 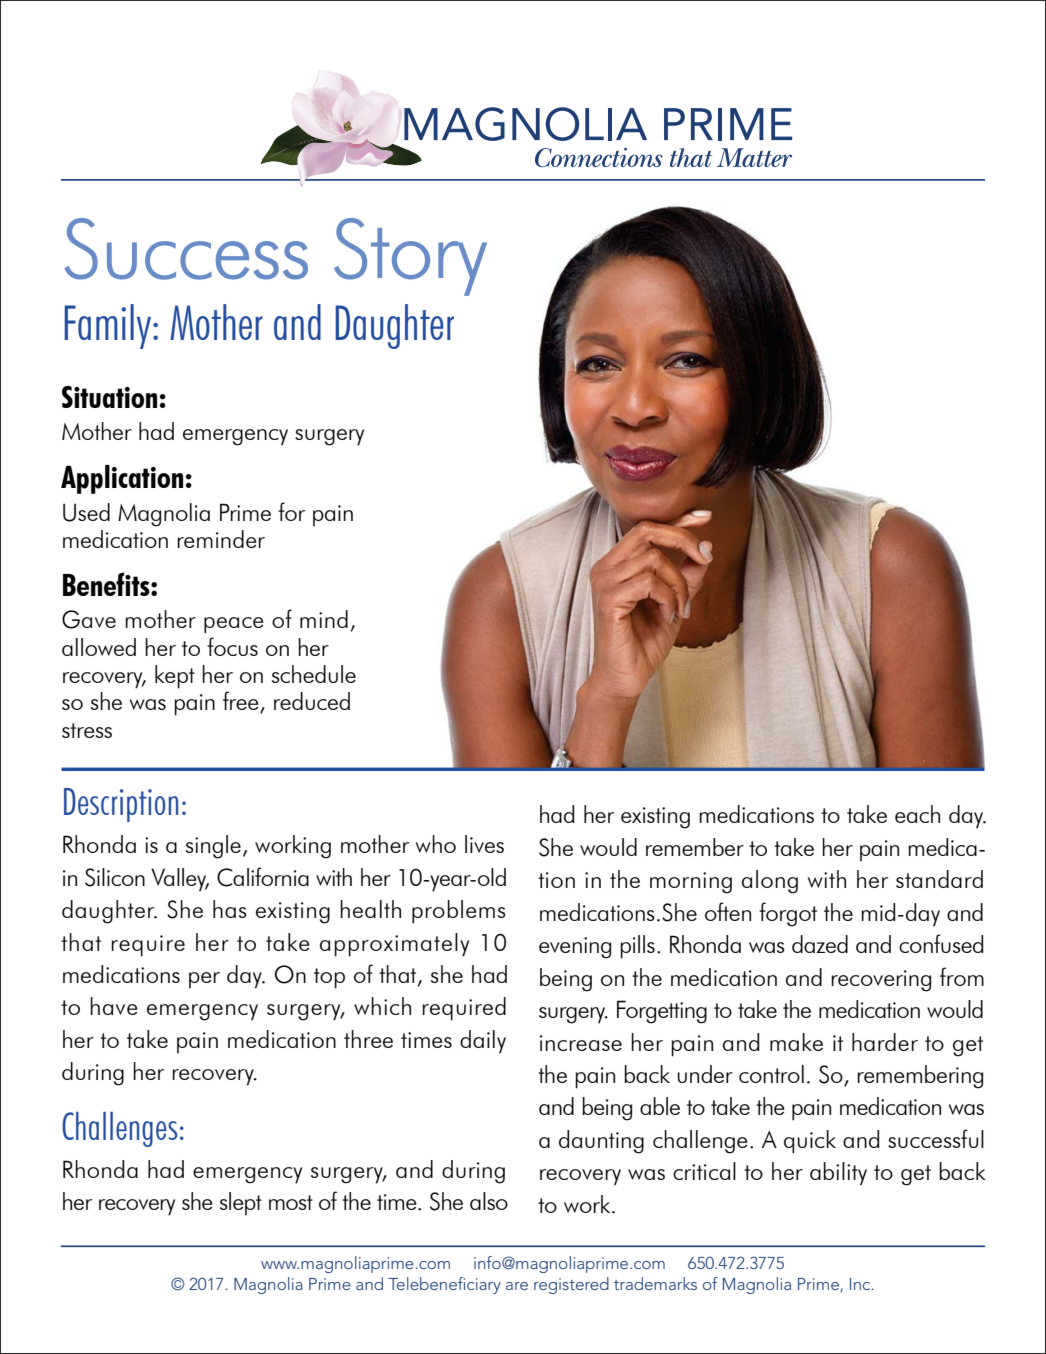 What do you see at coordinates (838, 1174) in the screenshot?
I see `ability` at bounding box center [838, 1174].
